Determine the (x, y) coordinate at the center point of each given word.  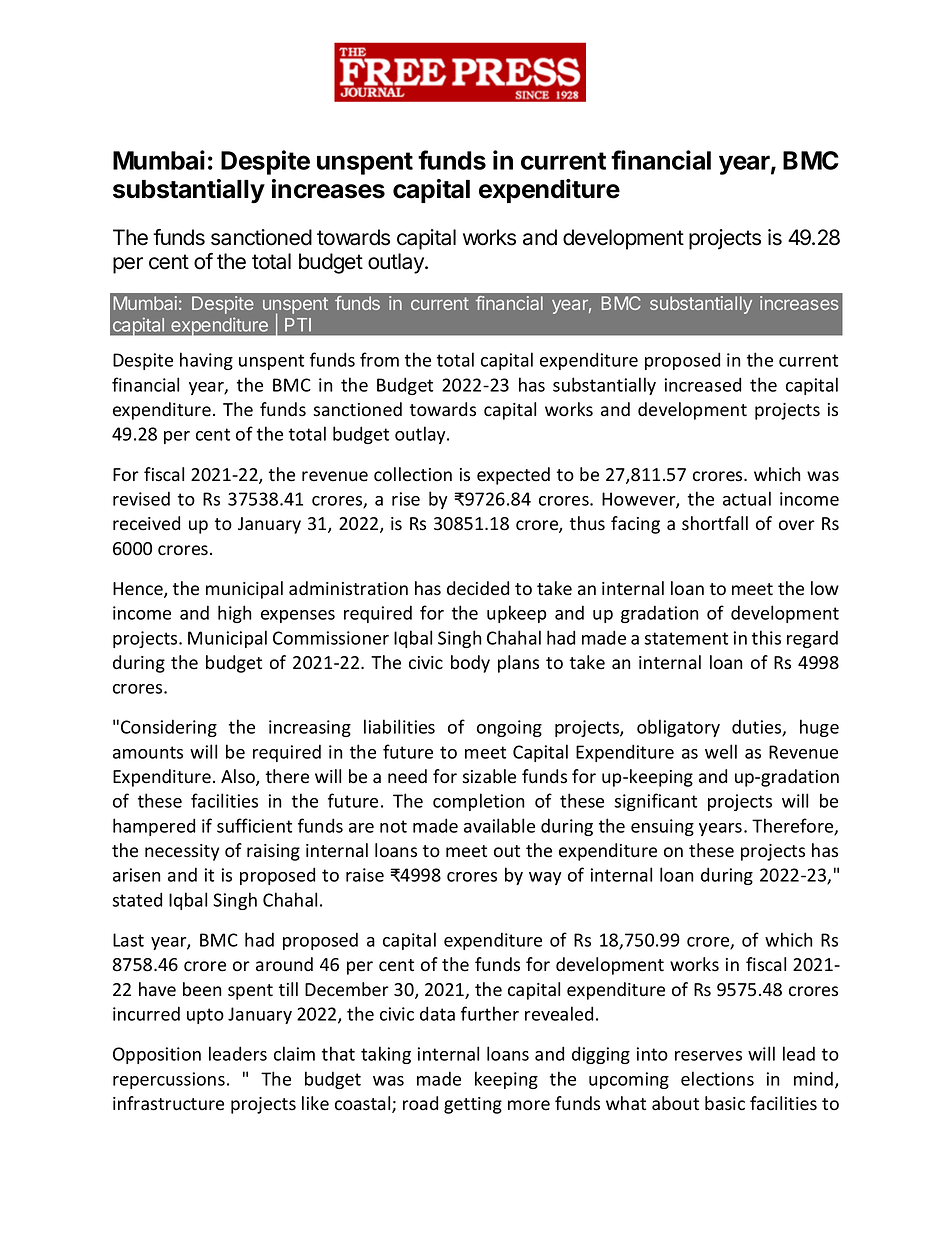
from (379, 359)
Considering (169, 728)
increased (703, 384)
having (206, 361)
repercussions (169, 1080)
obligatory (678, 728)
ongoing (509, 728)
